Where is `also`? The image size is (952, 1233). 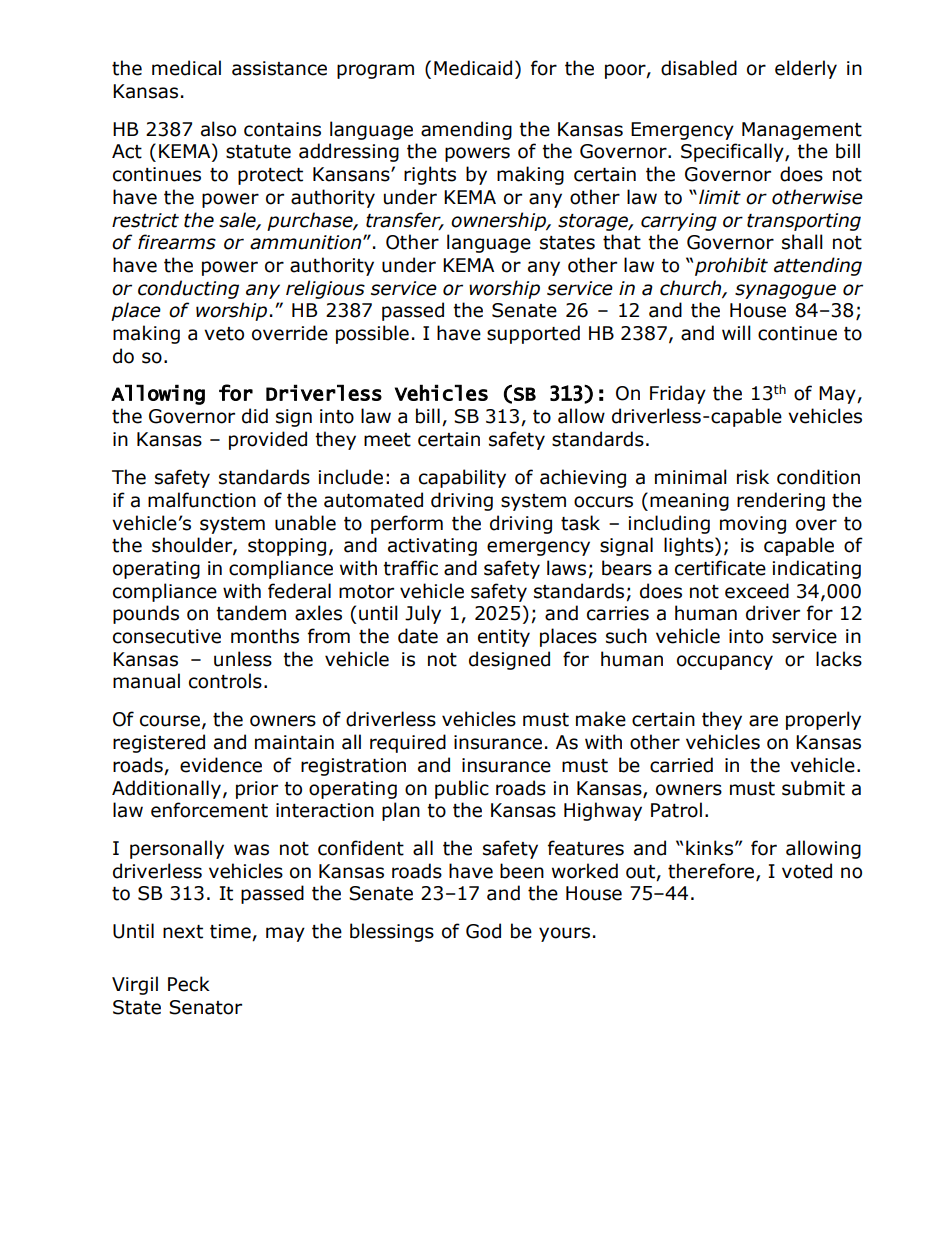 also is located at coordinates (218, 129).
